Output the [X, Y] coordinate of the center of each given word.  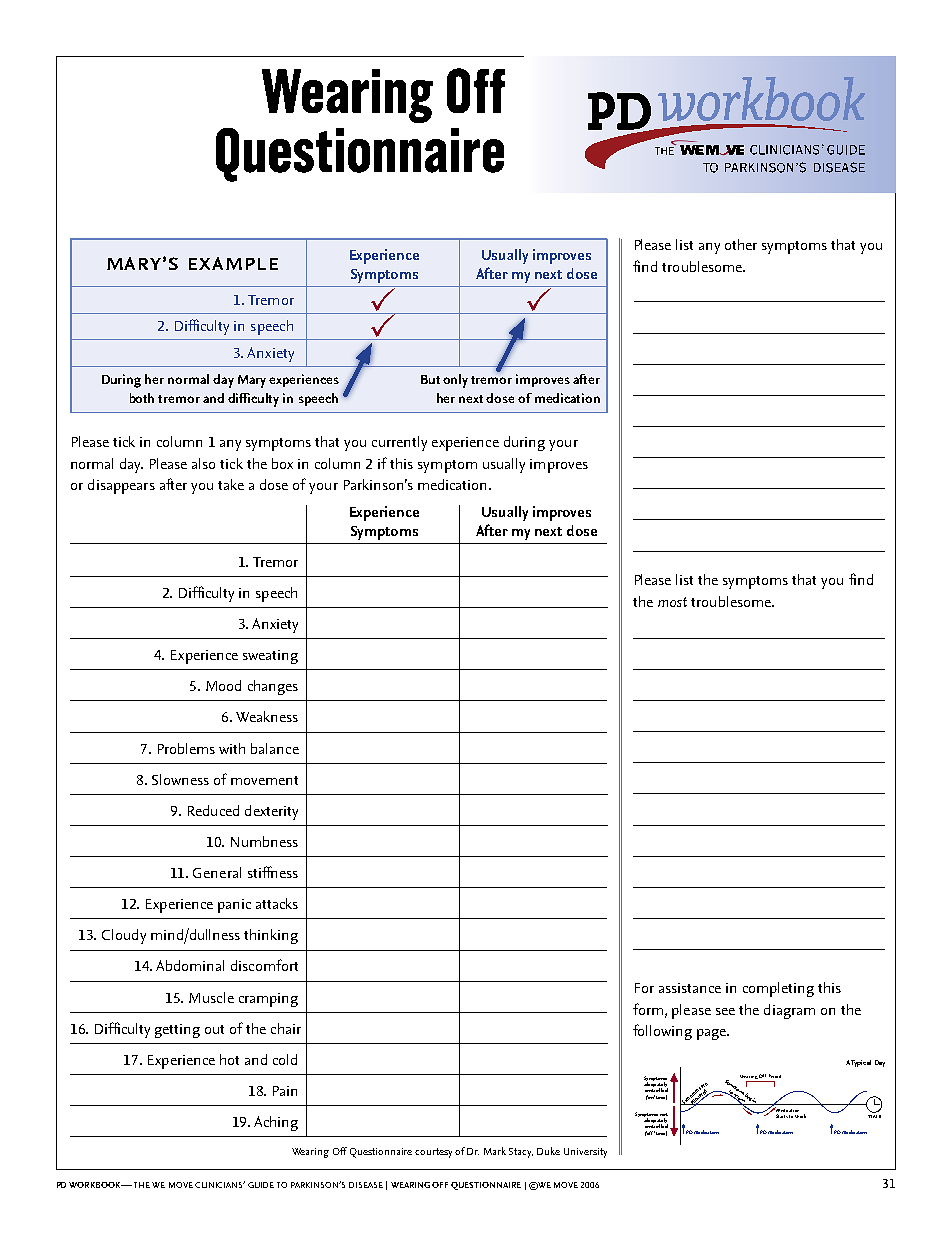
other [741, 244]
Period [775, 1076]
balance [275, 748]
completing [778, 989]
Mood [223, 685]
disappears [121, 486]
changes [273, 687]
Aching [276, 1123]
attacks [277, 903]
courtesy [433, 1153]
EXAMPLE [233, 263]
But [430, 379]
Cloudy [124, 936]
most [672, 602]
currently [399, 443]
